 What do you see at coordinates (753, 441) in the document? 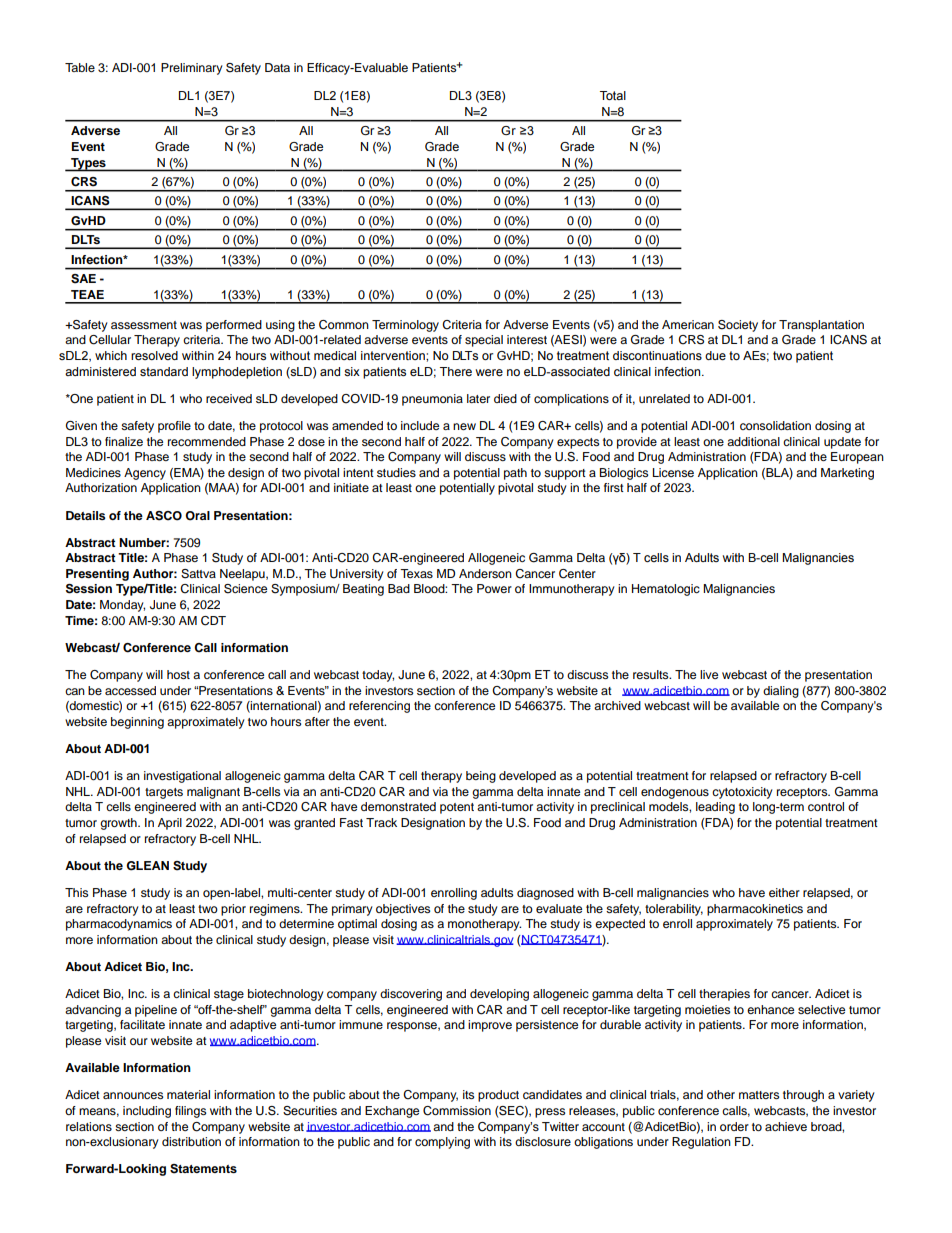
I see `additional` at bounding box center [753, 441].
